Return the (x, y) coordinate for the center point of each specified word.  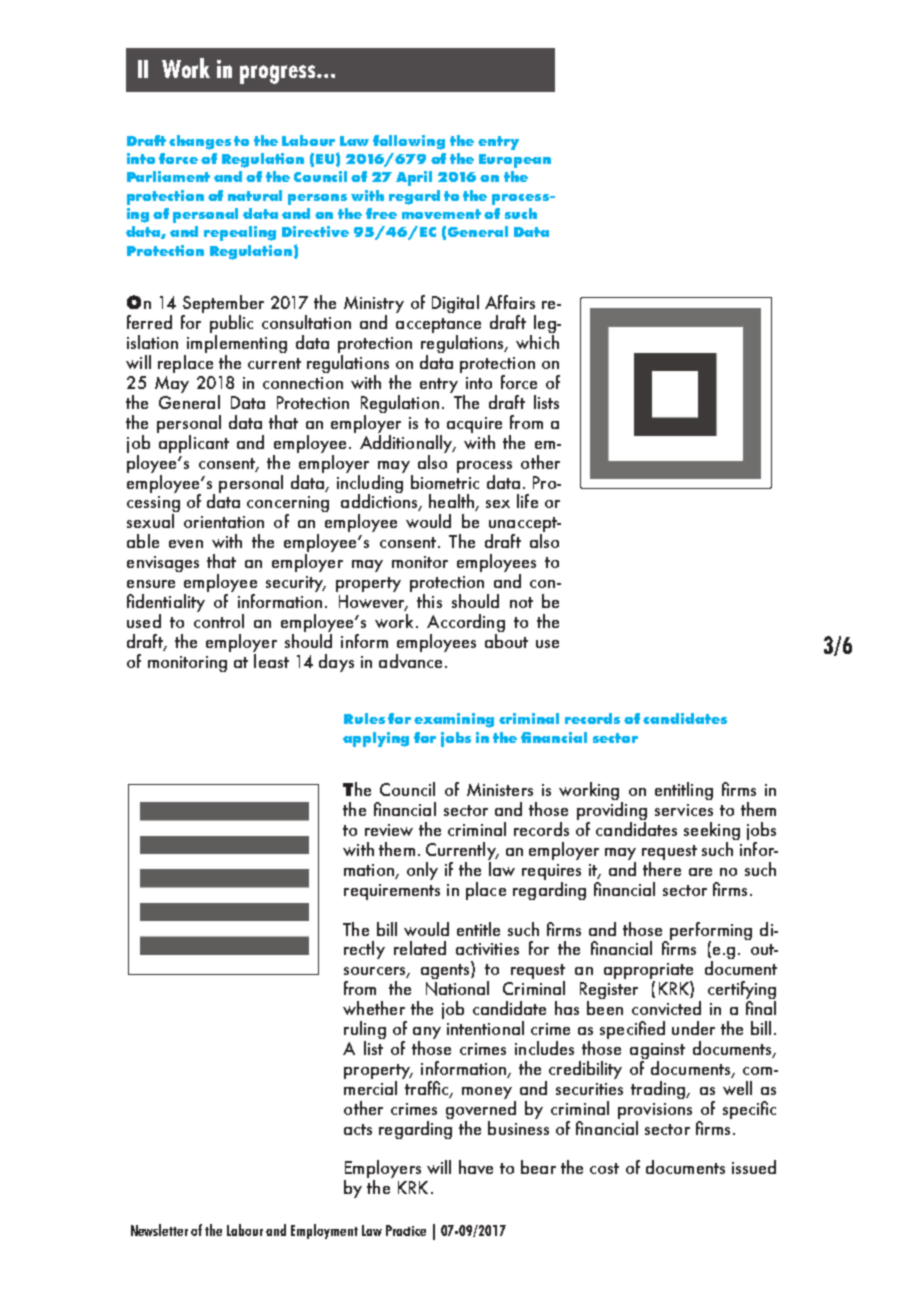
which (537, 342)
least (271, 659)
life (527, 501)
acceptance (438, 327)
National (457, 988)
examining (454, 720)
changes (200, 142)
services (684, 810)
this (429, 601)
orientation (224, 522)
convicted (666, 1008)
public (231, 325)
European (515, 161)
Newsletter (159, 1230)
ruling (365, 1031)
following (409, 142)
